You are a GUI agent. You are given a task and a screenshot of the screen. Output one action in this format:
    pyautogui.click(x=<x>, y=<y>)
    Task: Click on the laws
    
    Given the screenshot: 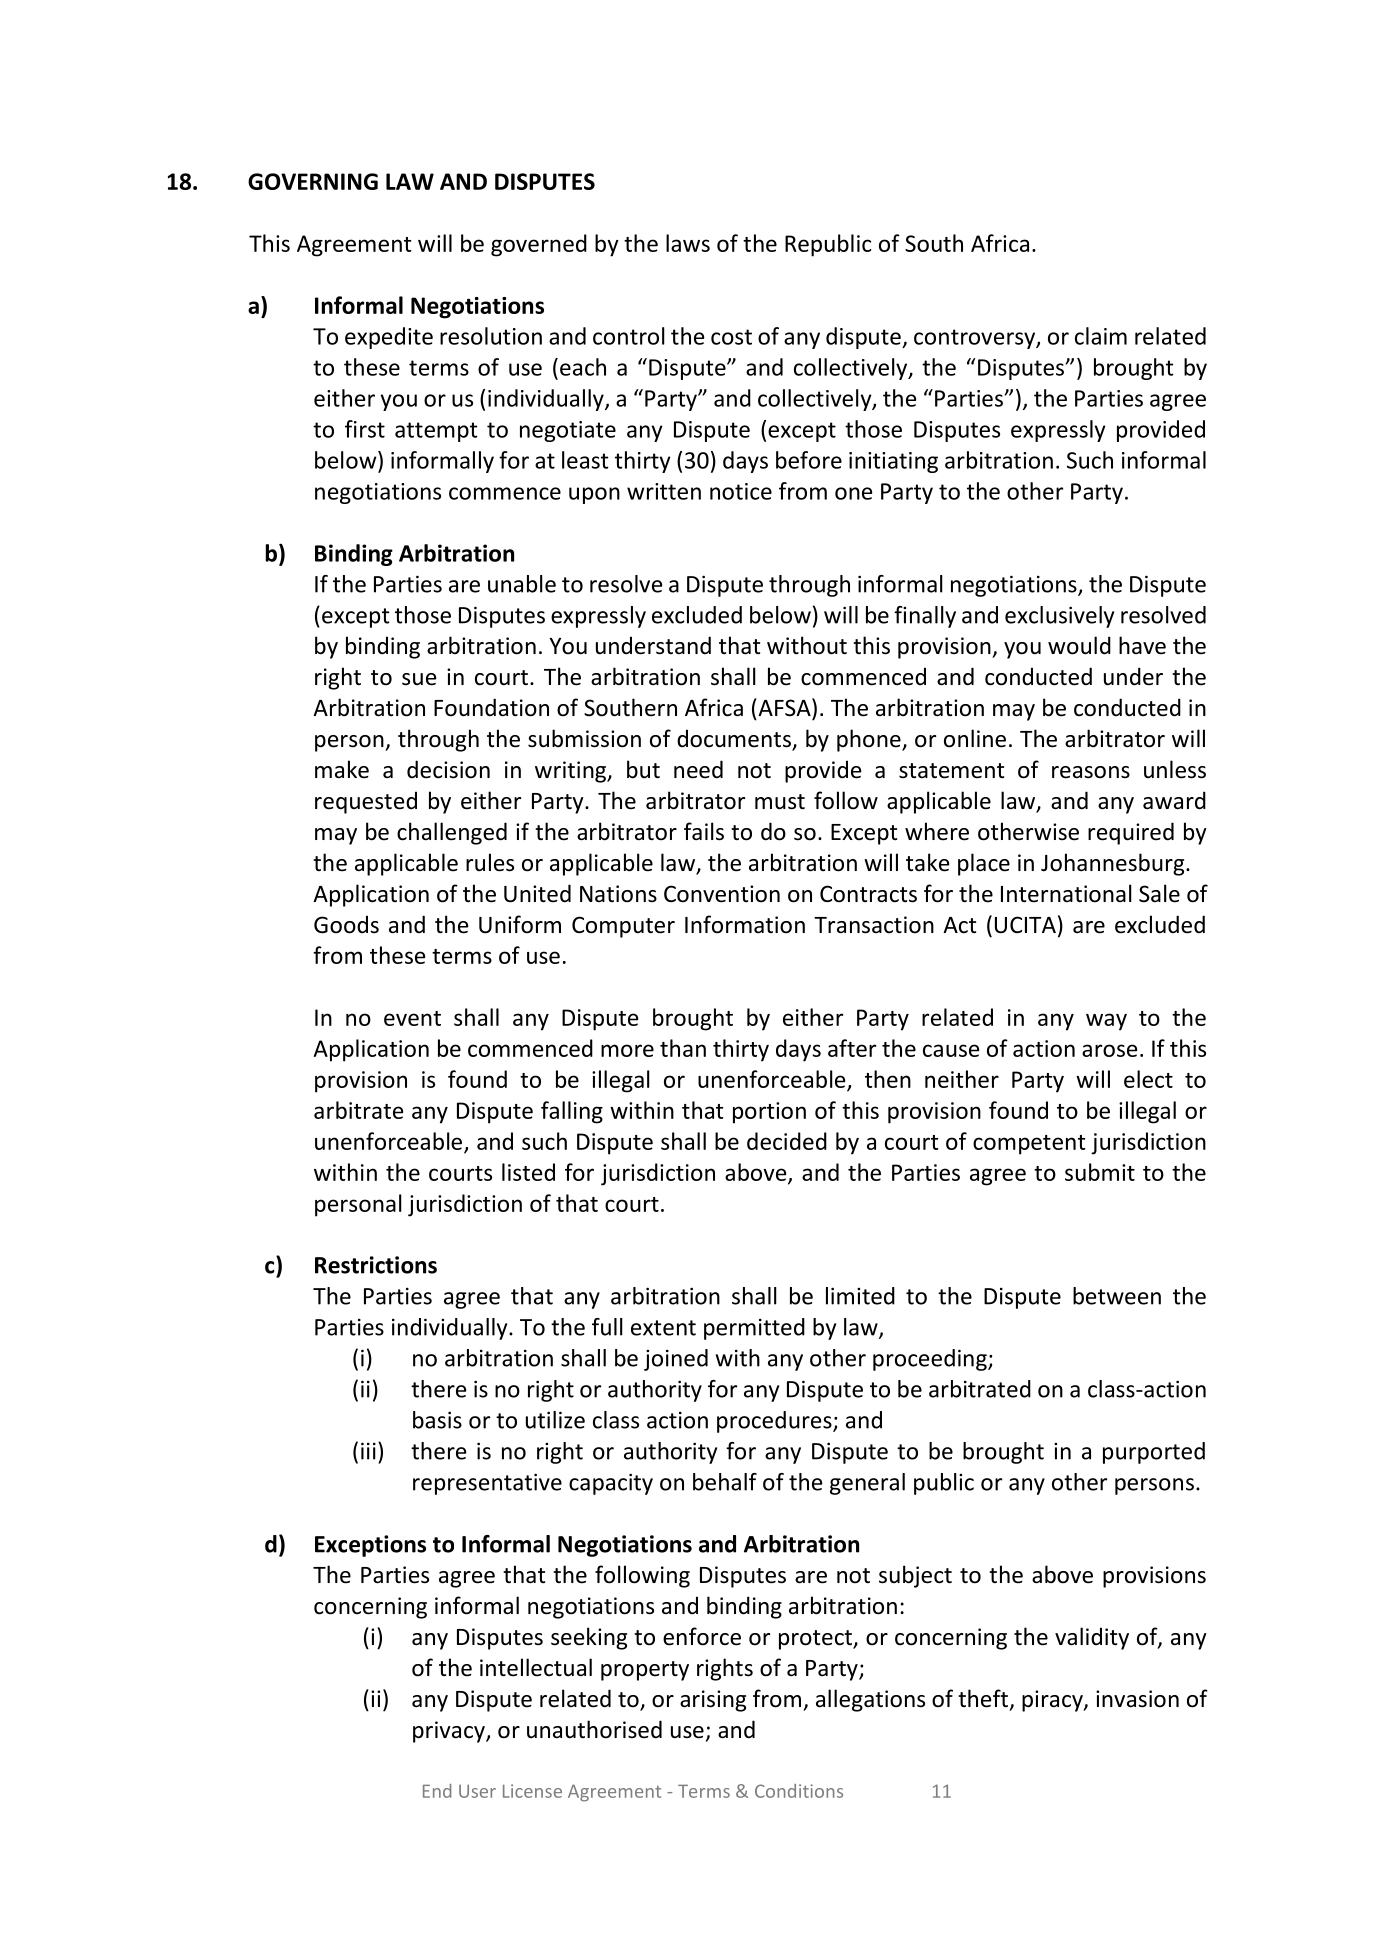 What is the action you would take?
    pyautogui.click(x=688, y=243)
